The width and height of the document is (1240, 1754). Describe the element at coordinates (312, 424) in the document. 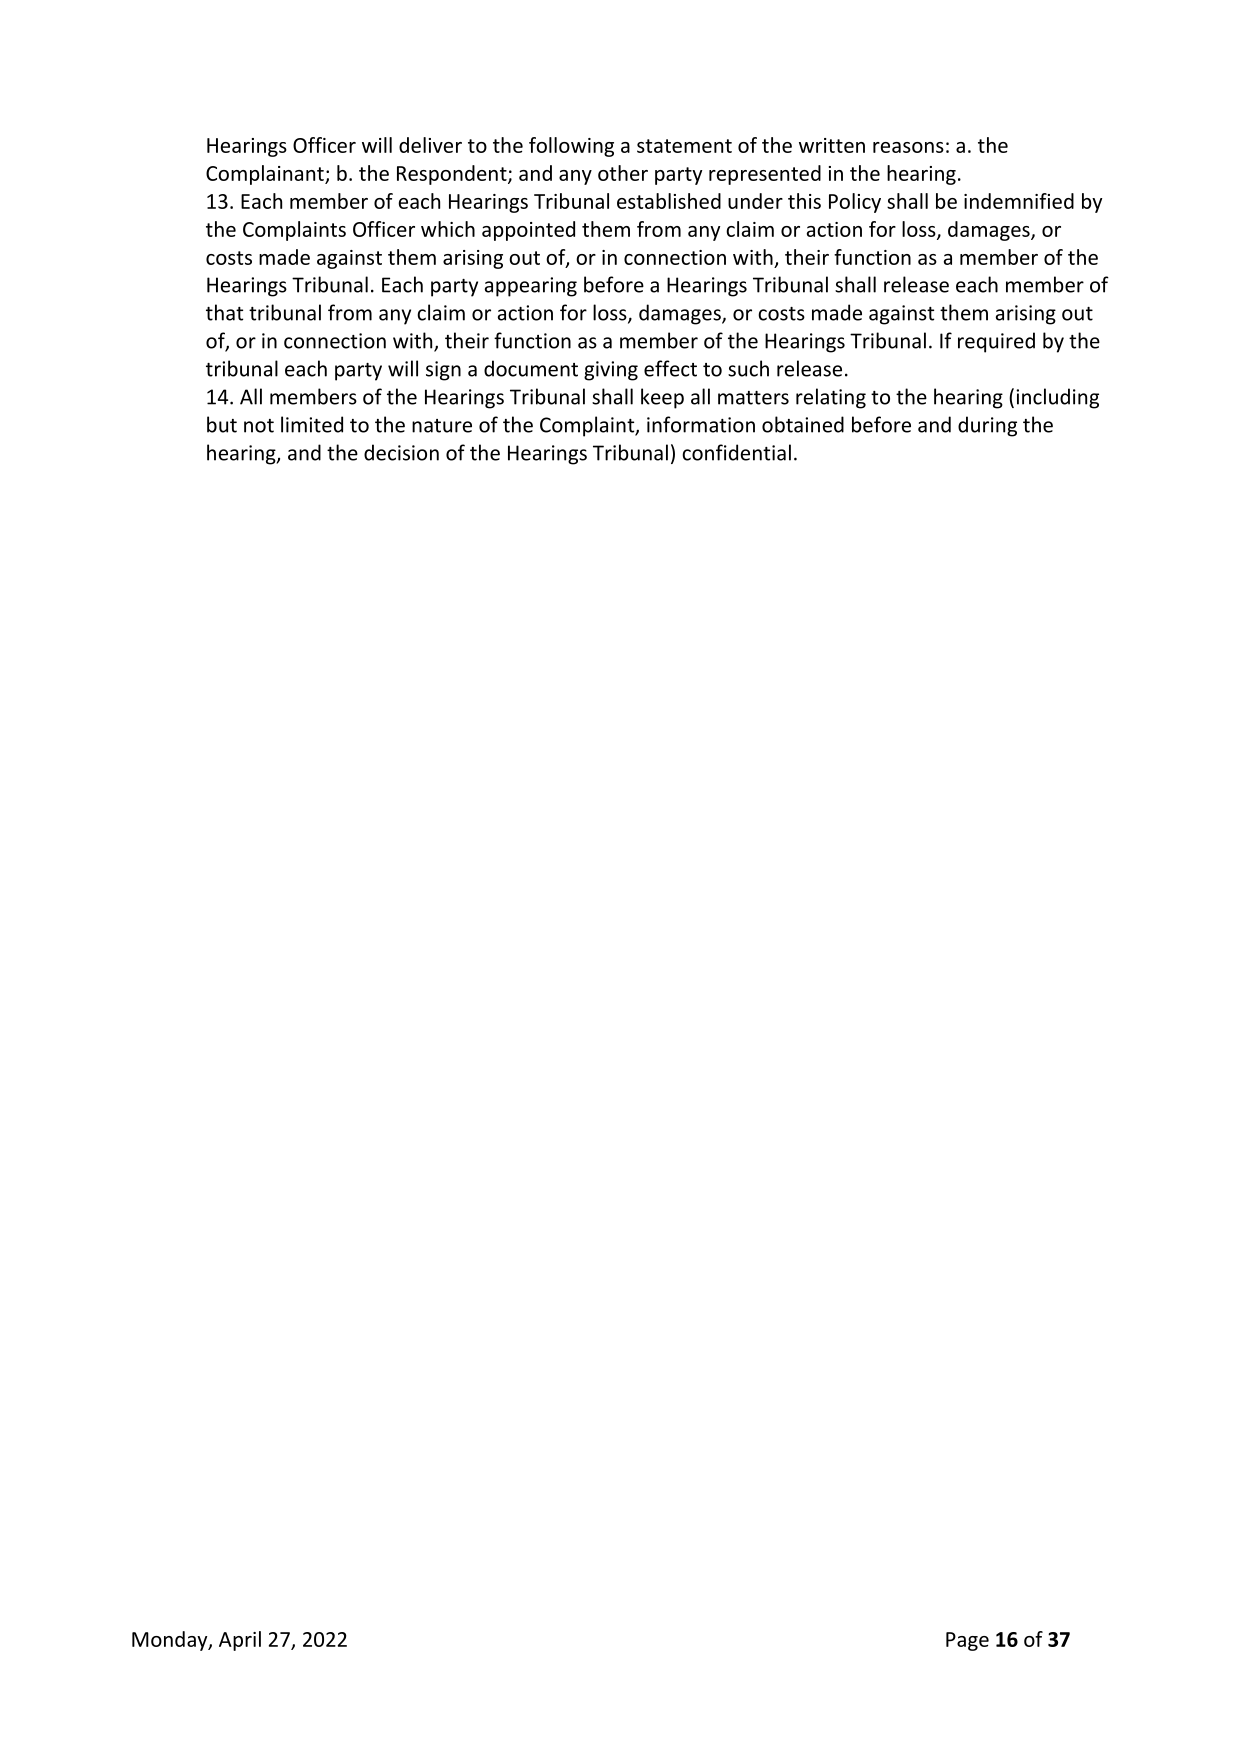

I see `limited` at that location.
